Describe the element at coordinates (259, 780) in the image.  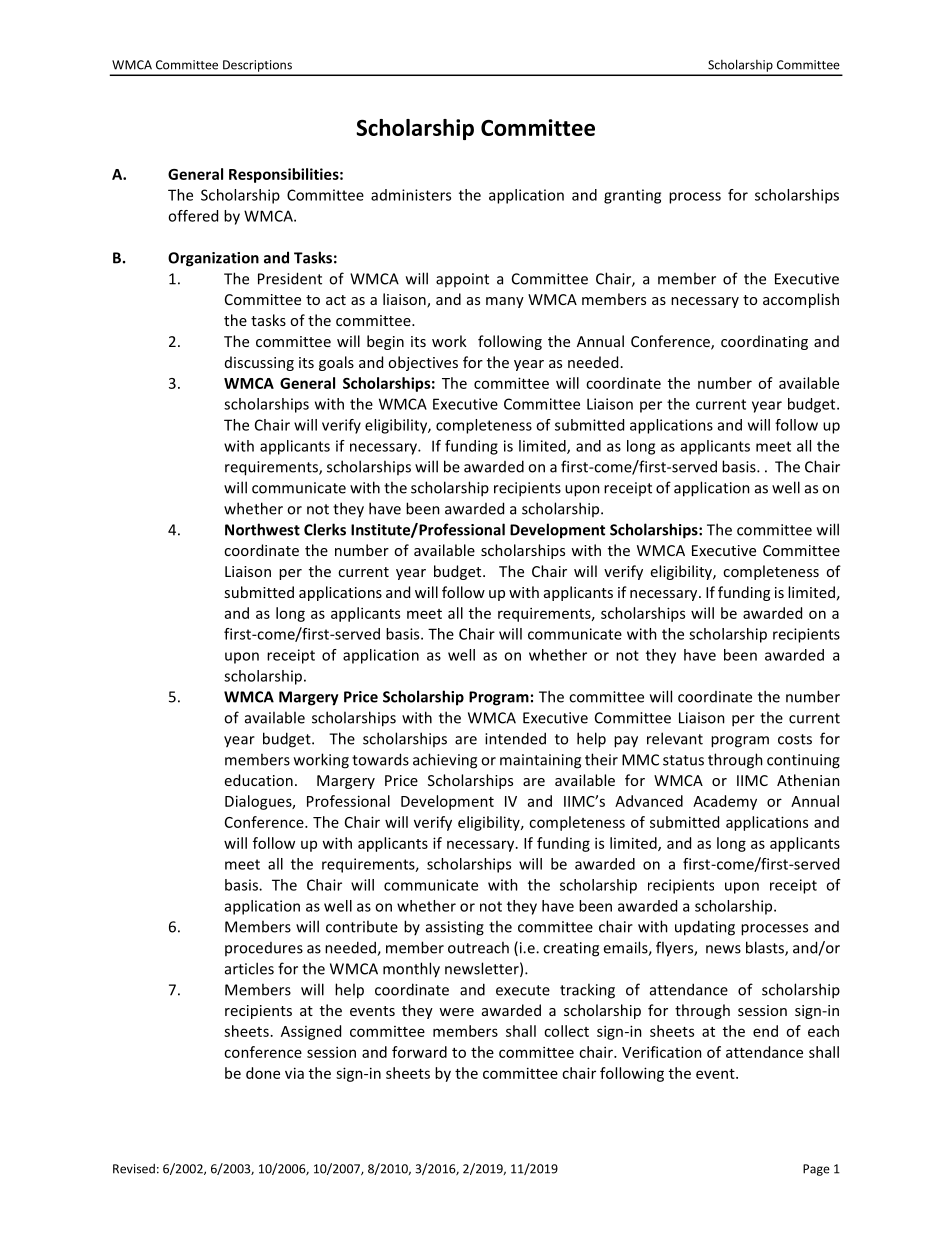
I see `education` at that location.
